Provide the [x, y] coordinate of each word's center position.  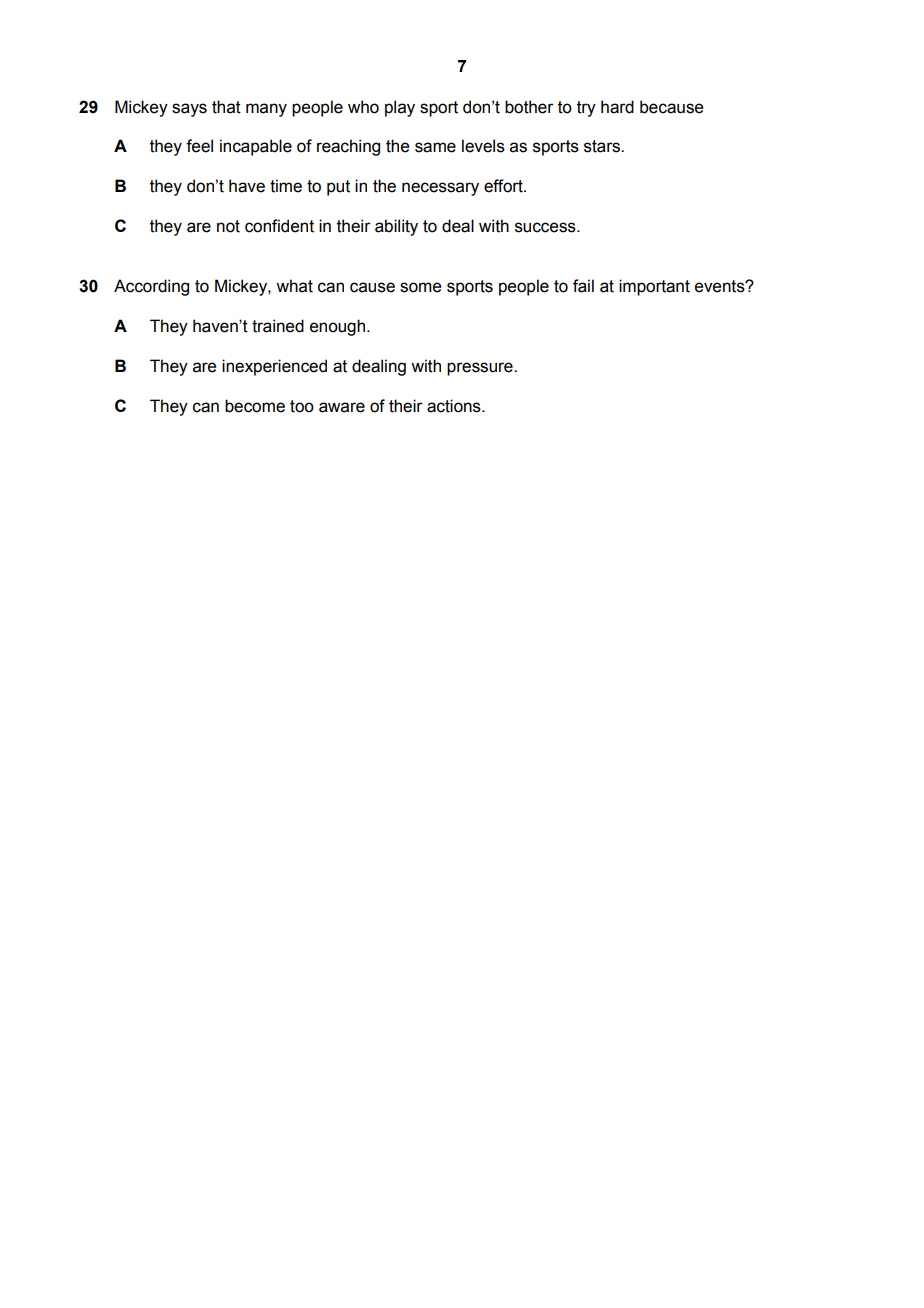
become [255, 406]
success [546, 227]
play [400, 108]
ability [396, 227]
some [420, 287]
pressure [481, 369]
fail [583, 286]
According [151, 287]
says [189, 110]
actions [455, 406]
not [228, 226]
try [586, 109]
